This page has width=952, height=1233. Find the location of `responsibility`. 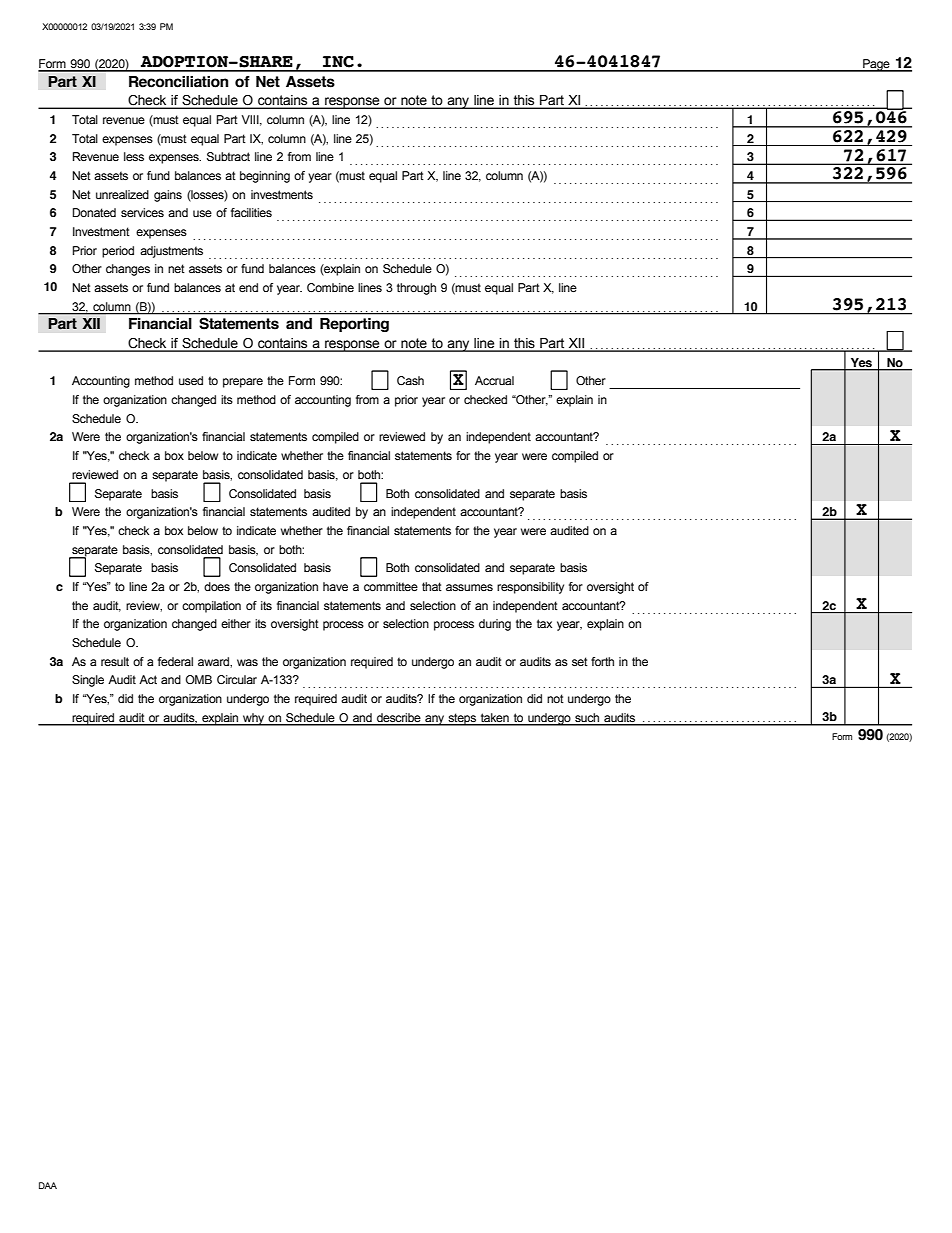

responsibility is located at coordinates (530, 588).
